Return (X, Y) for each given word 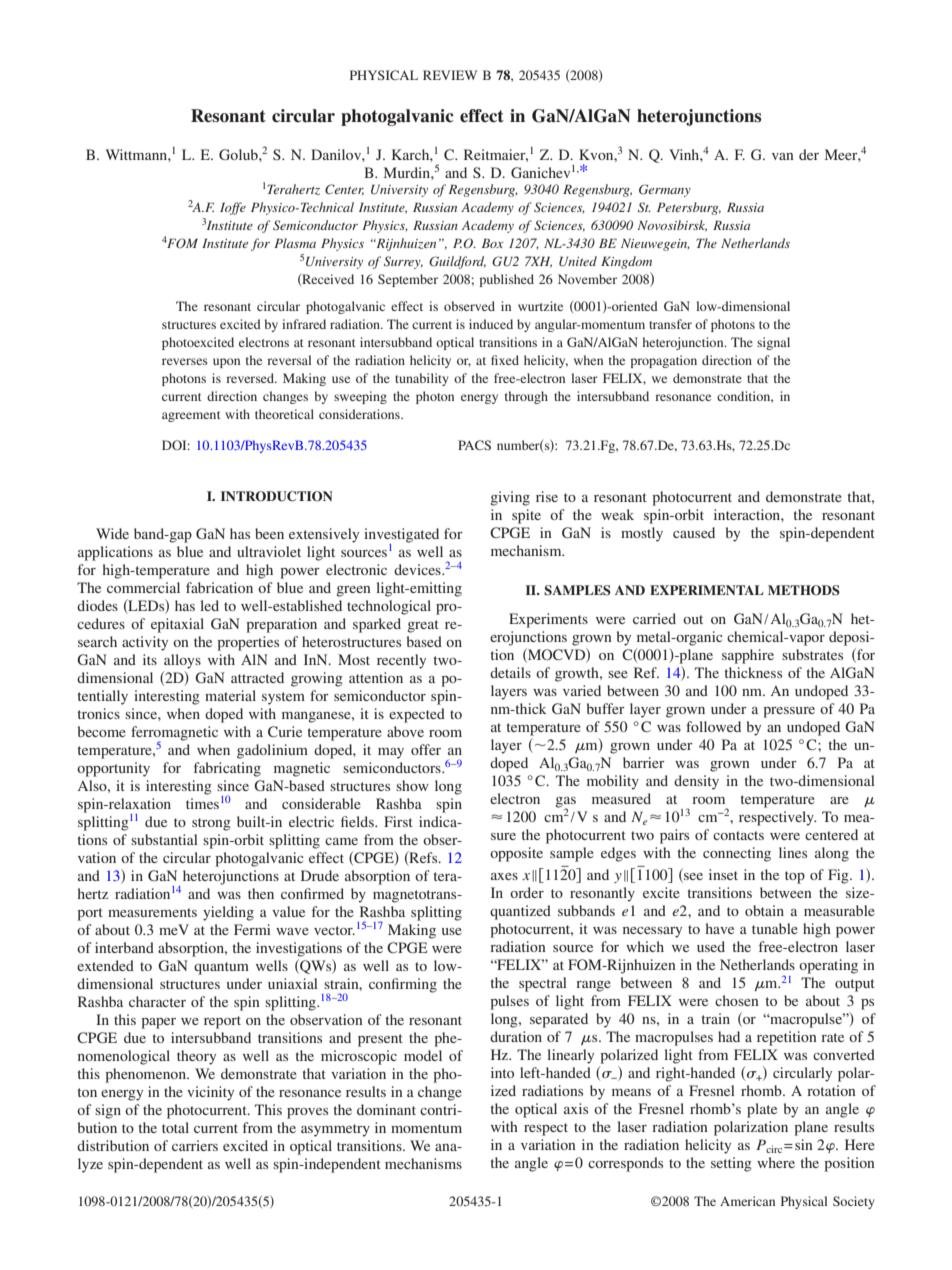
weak (617, 514)
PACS (474, 445)
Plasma (295, 243)
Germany (665, 190)
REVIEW (450, 75)
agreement (191, 416)
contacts (738, 835)
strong (211, 824)
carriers (195, 1145)
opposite (516, 854)
